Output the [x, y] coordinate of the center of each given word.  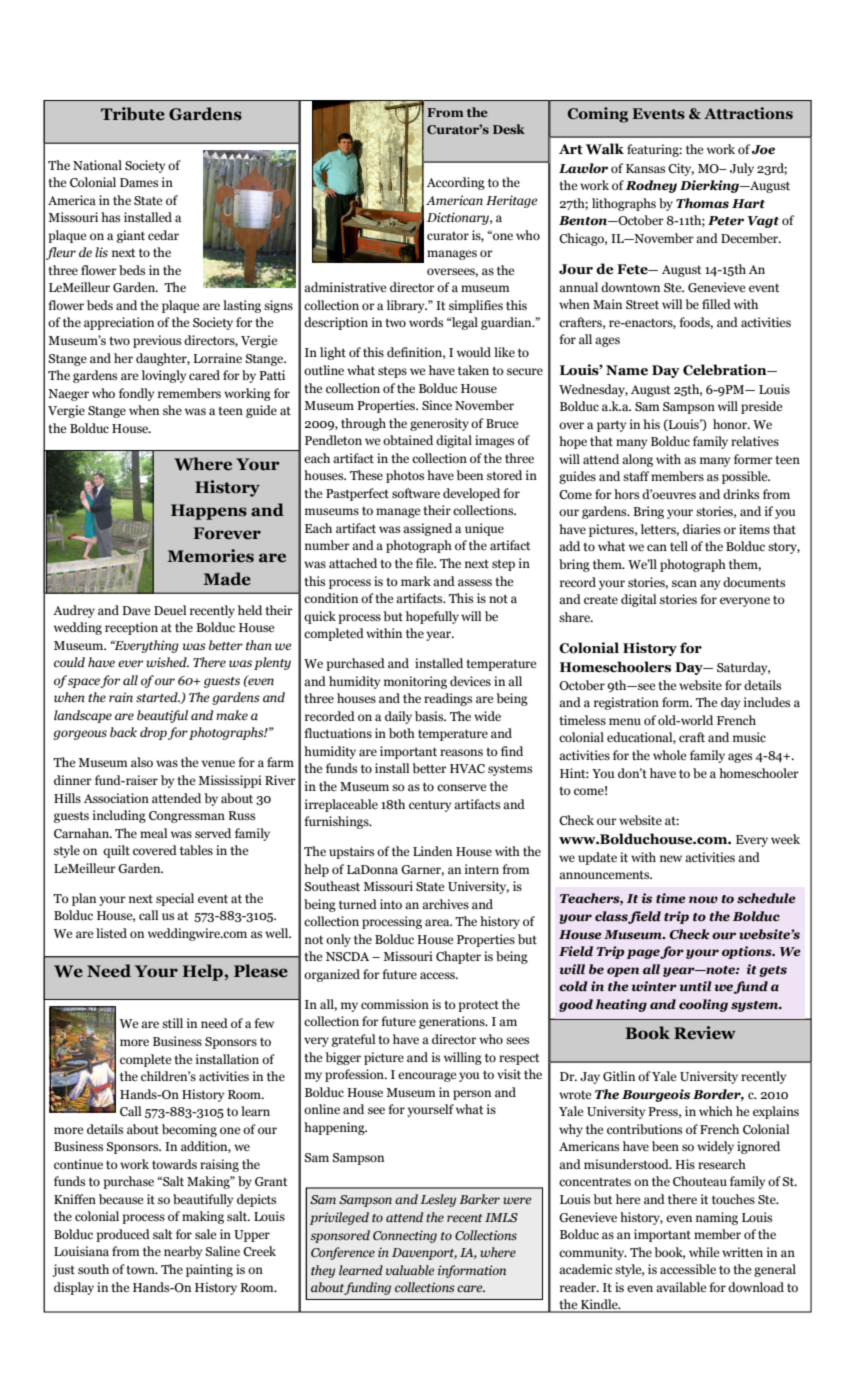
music [749, 737]
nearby [183, 1252]
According [456, 183]
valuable [410, 1270]
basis [430, 716]
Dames [139, 182]
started [158, 697]
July [742, 169]
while [704, 1252]
